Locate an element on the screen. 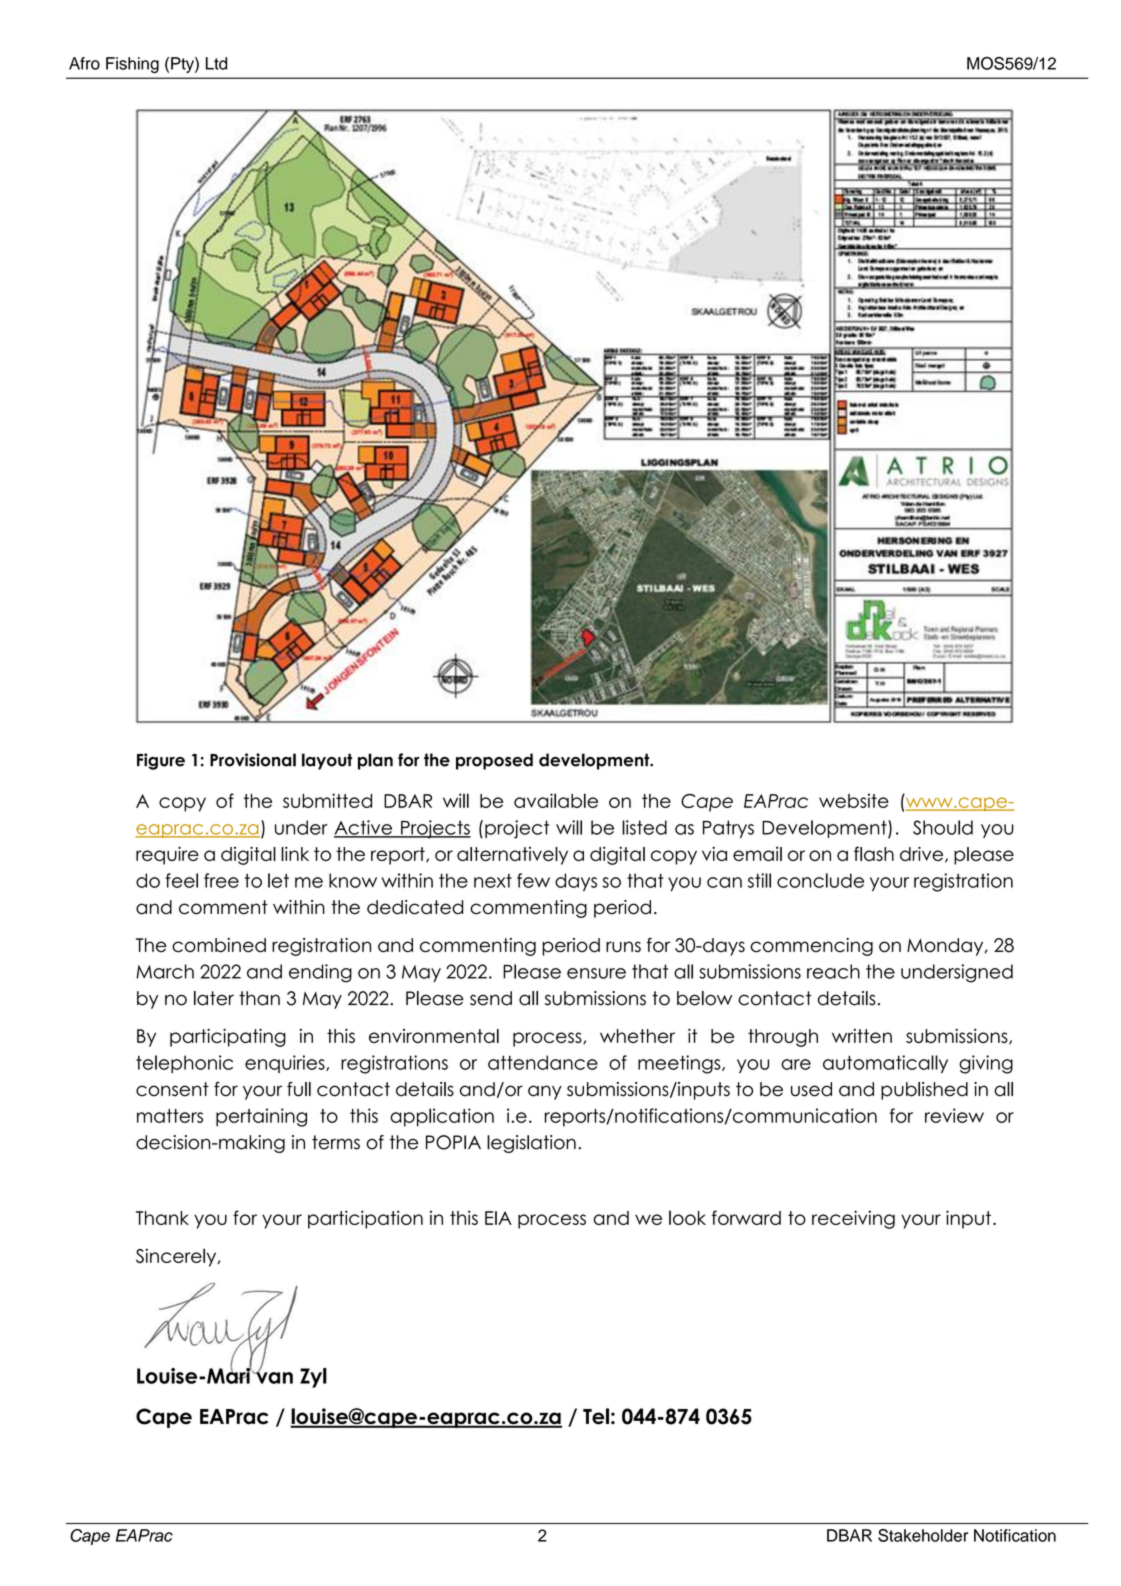 Image resolution: width=1121 pixels, height=1586 pixels. Figure is located at coordinates (161, 761).
